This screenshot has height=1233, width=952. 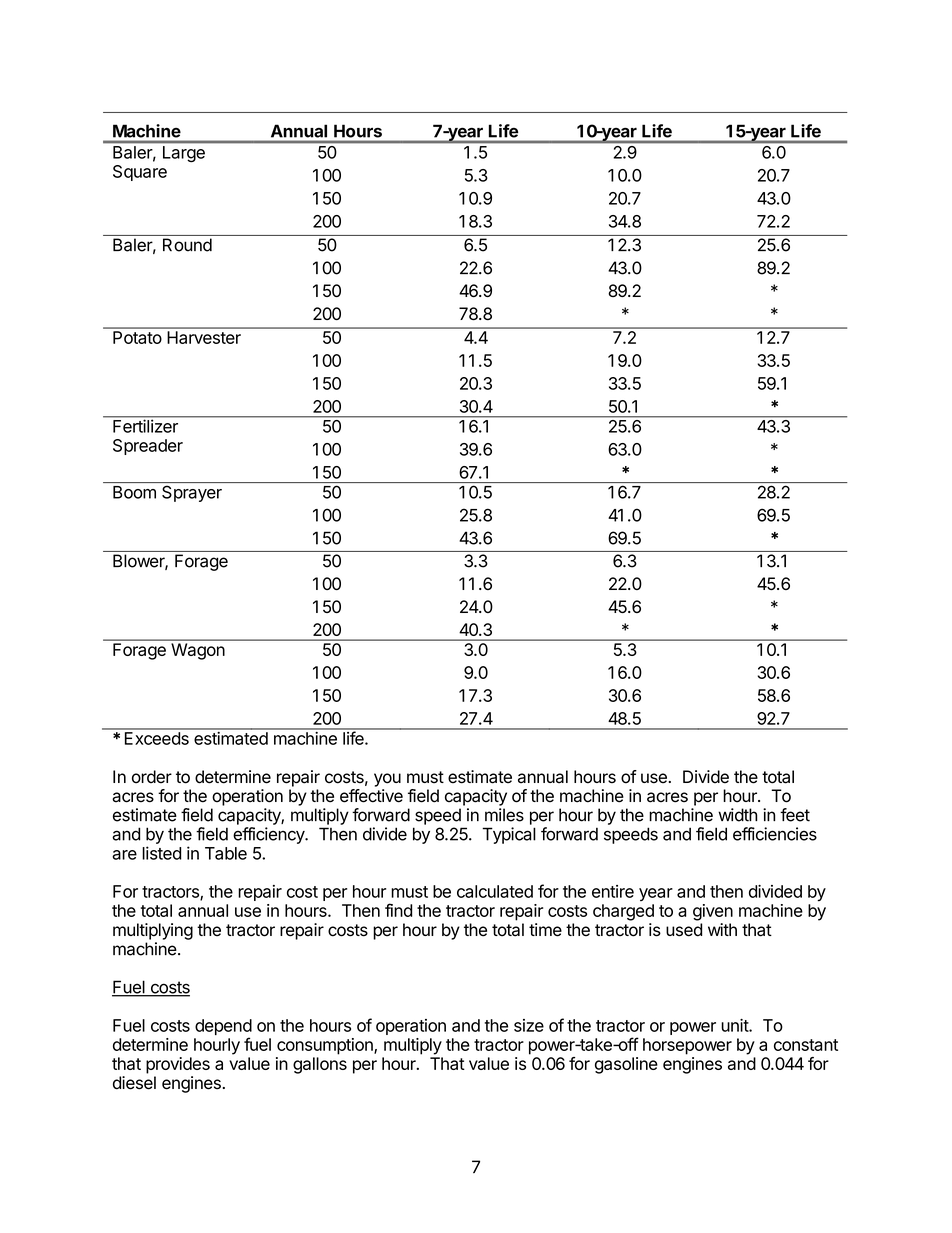 I want to click on size, so click(x=529, y=1025).
